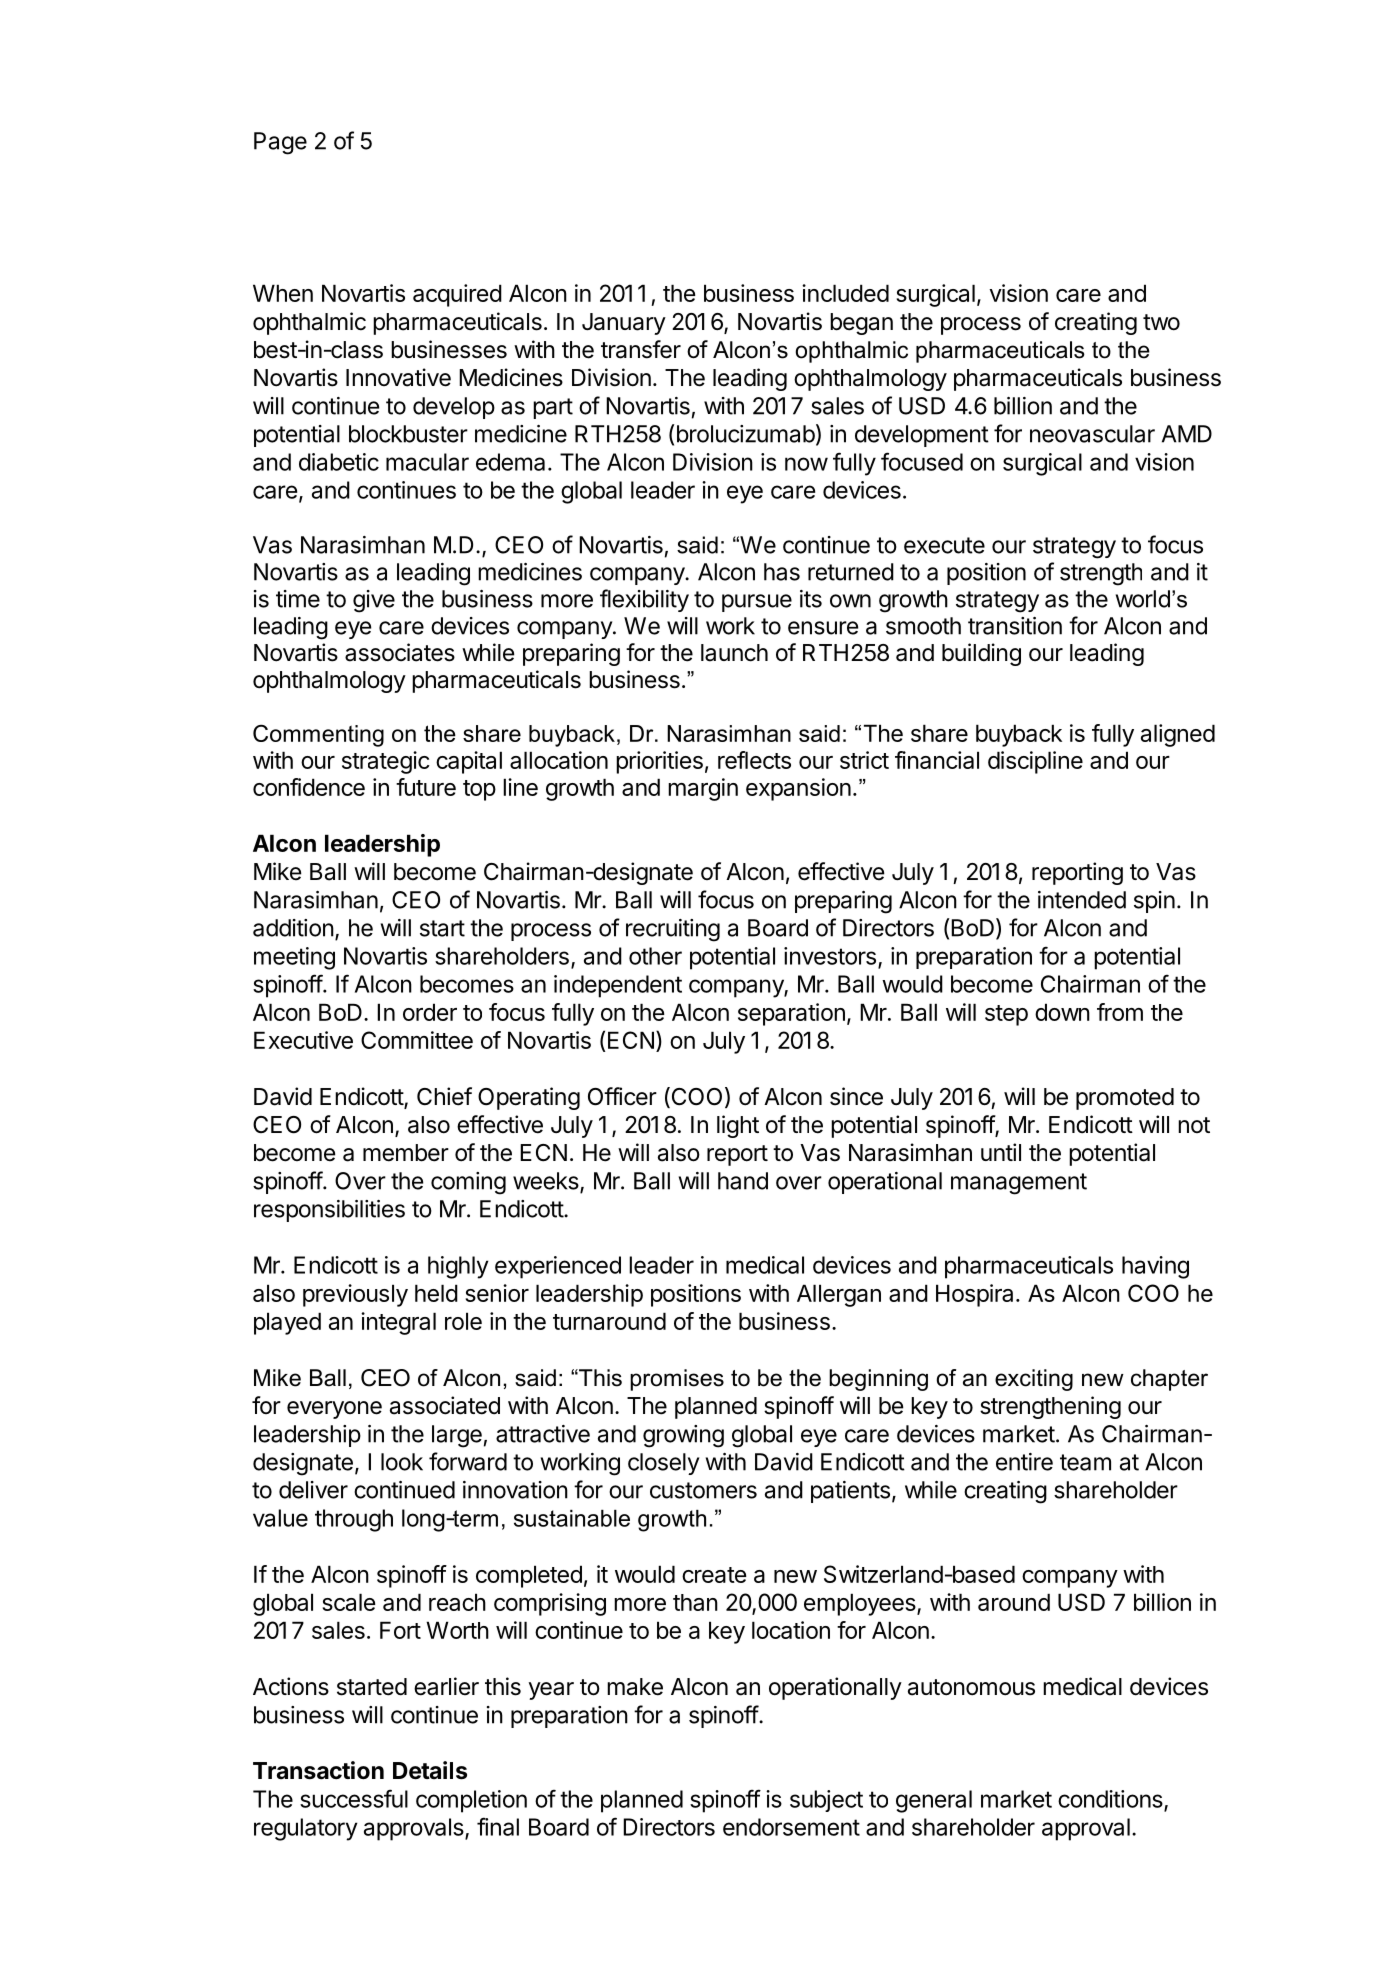 Image resolution: width=1393 pixels, height=1969 pixels. What do you see at coordinates (754, 760) in the screenshot?
I see `reflects` at bounding box center [754, 760].
